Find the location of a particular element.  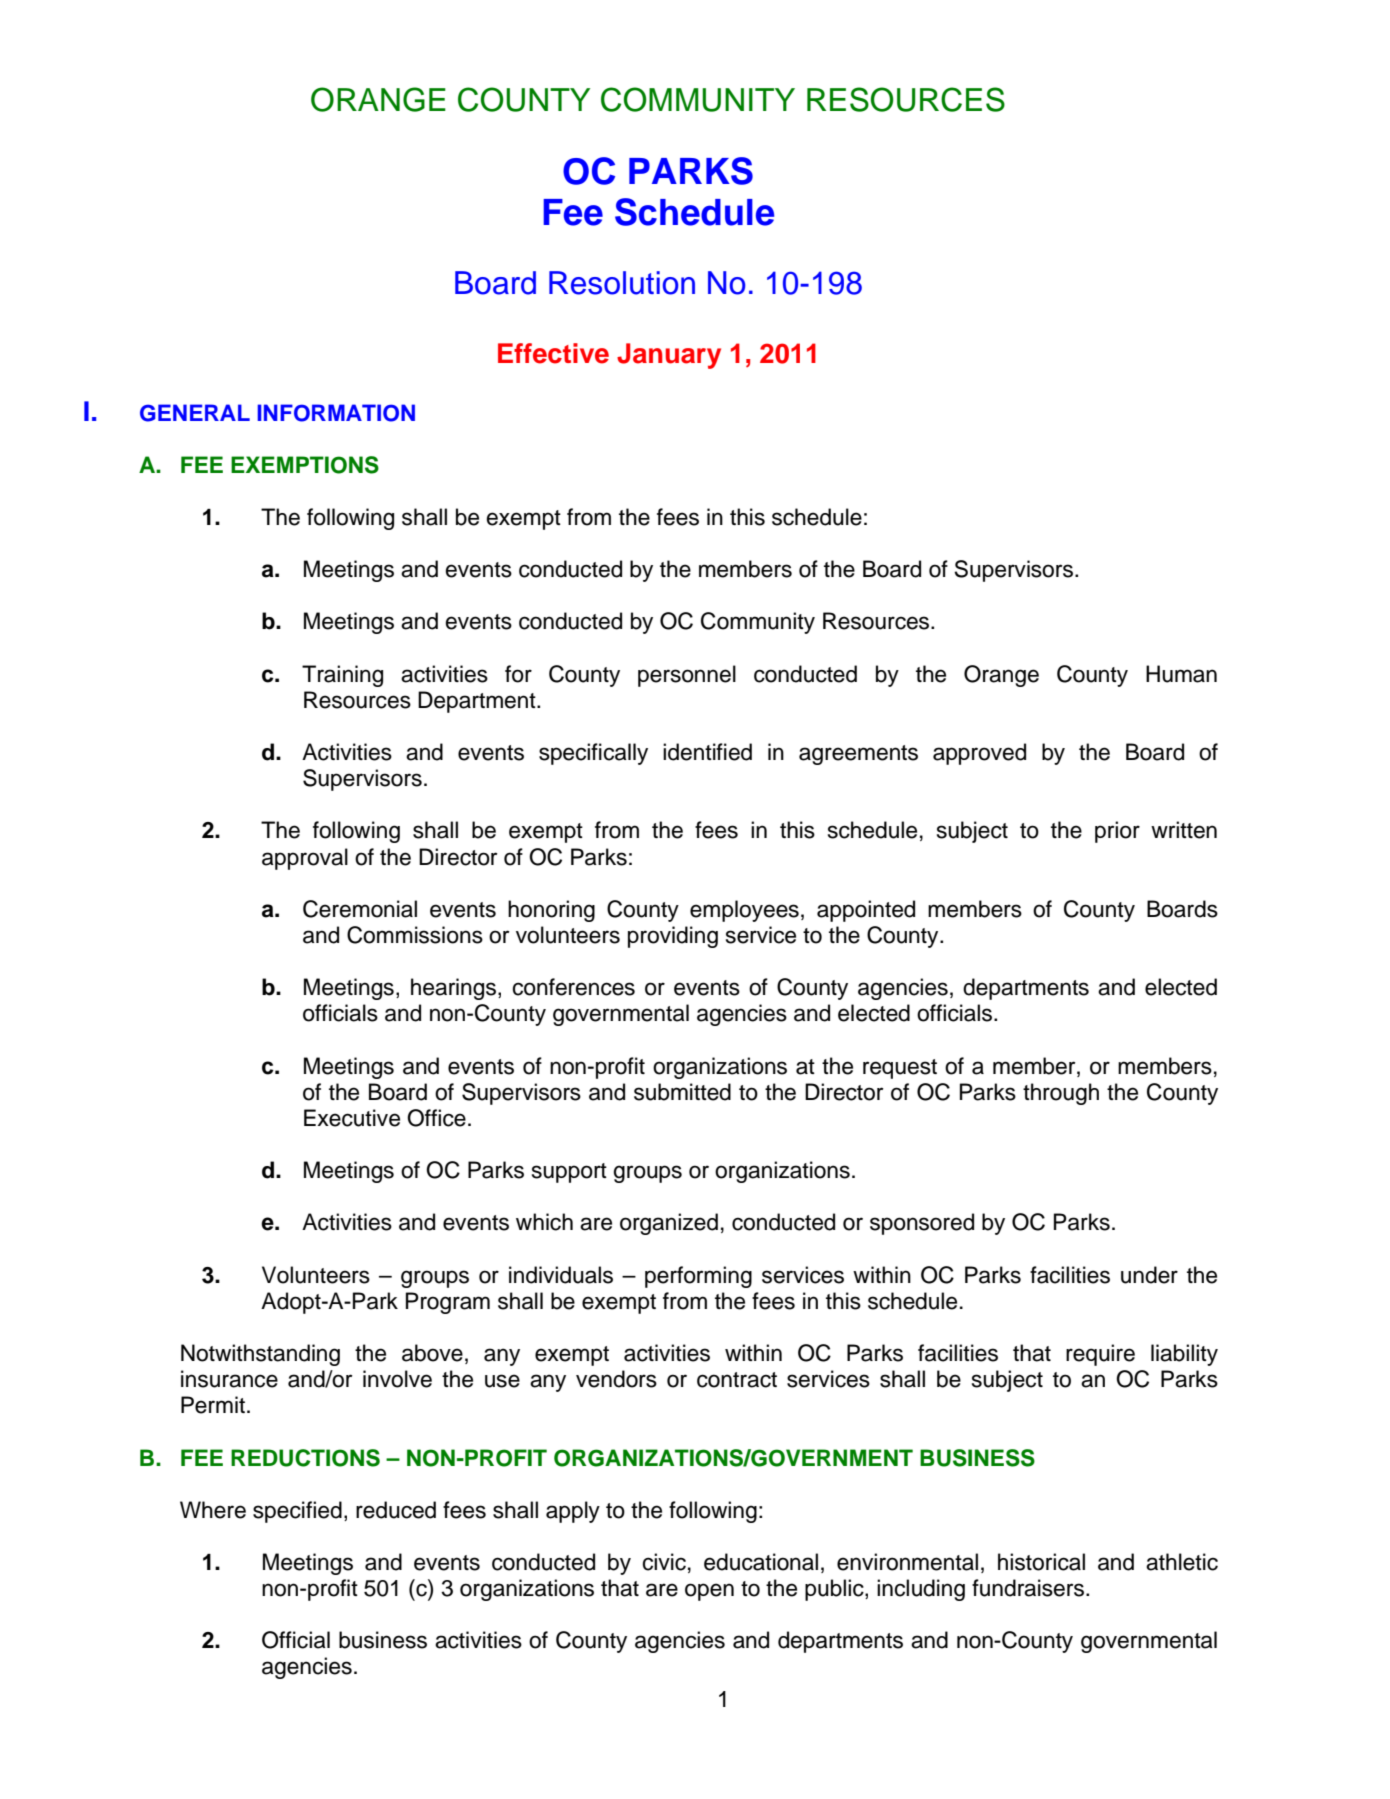

historical is located at coordinates (1041, 1562).
